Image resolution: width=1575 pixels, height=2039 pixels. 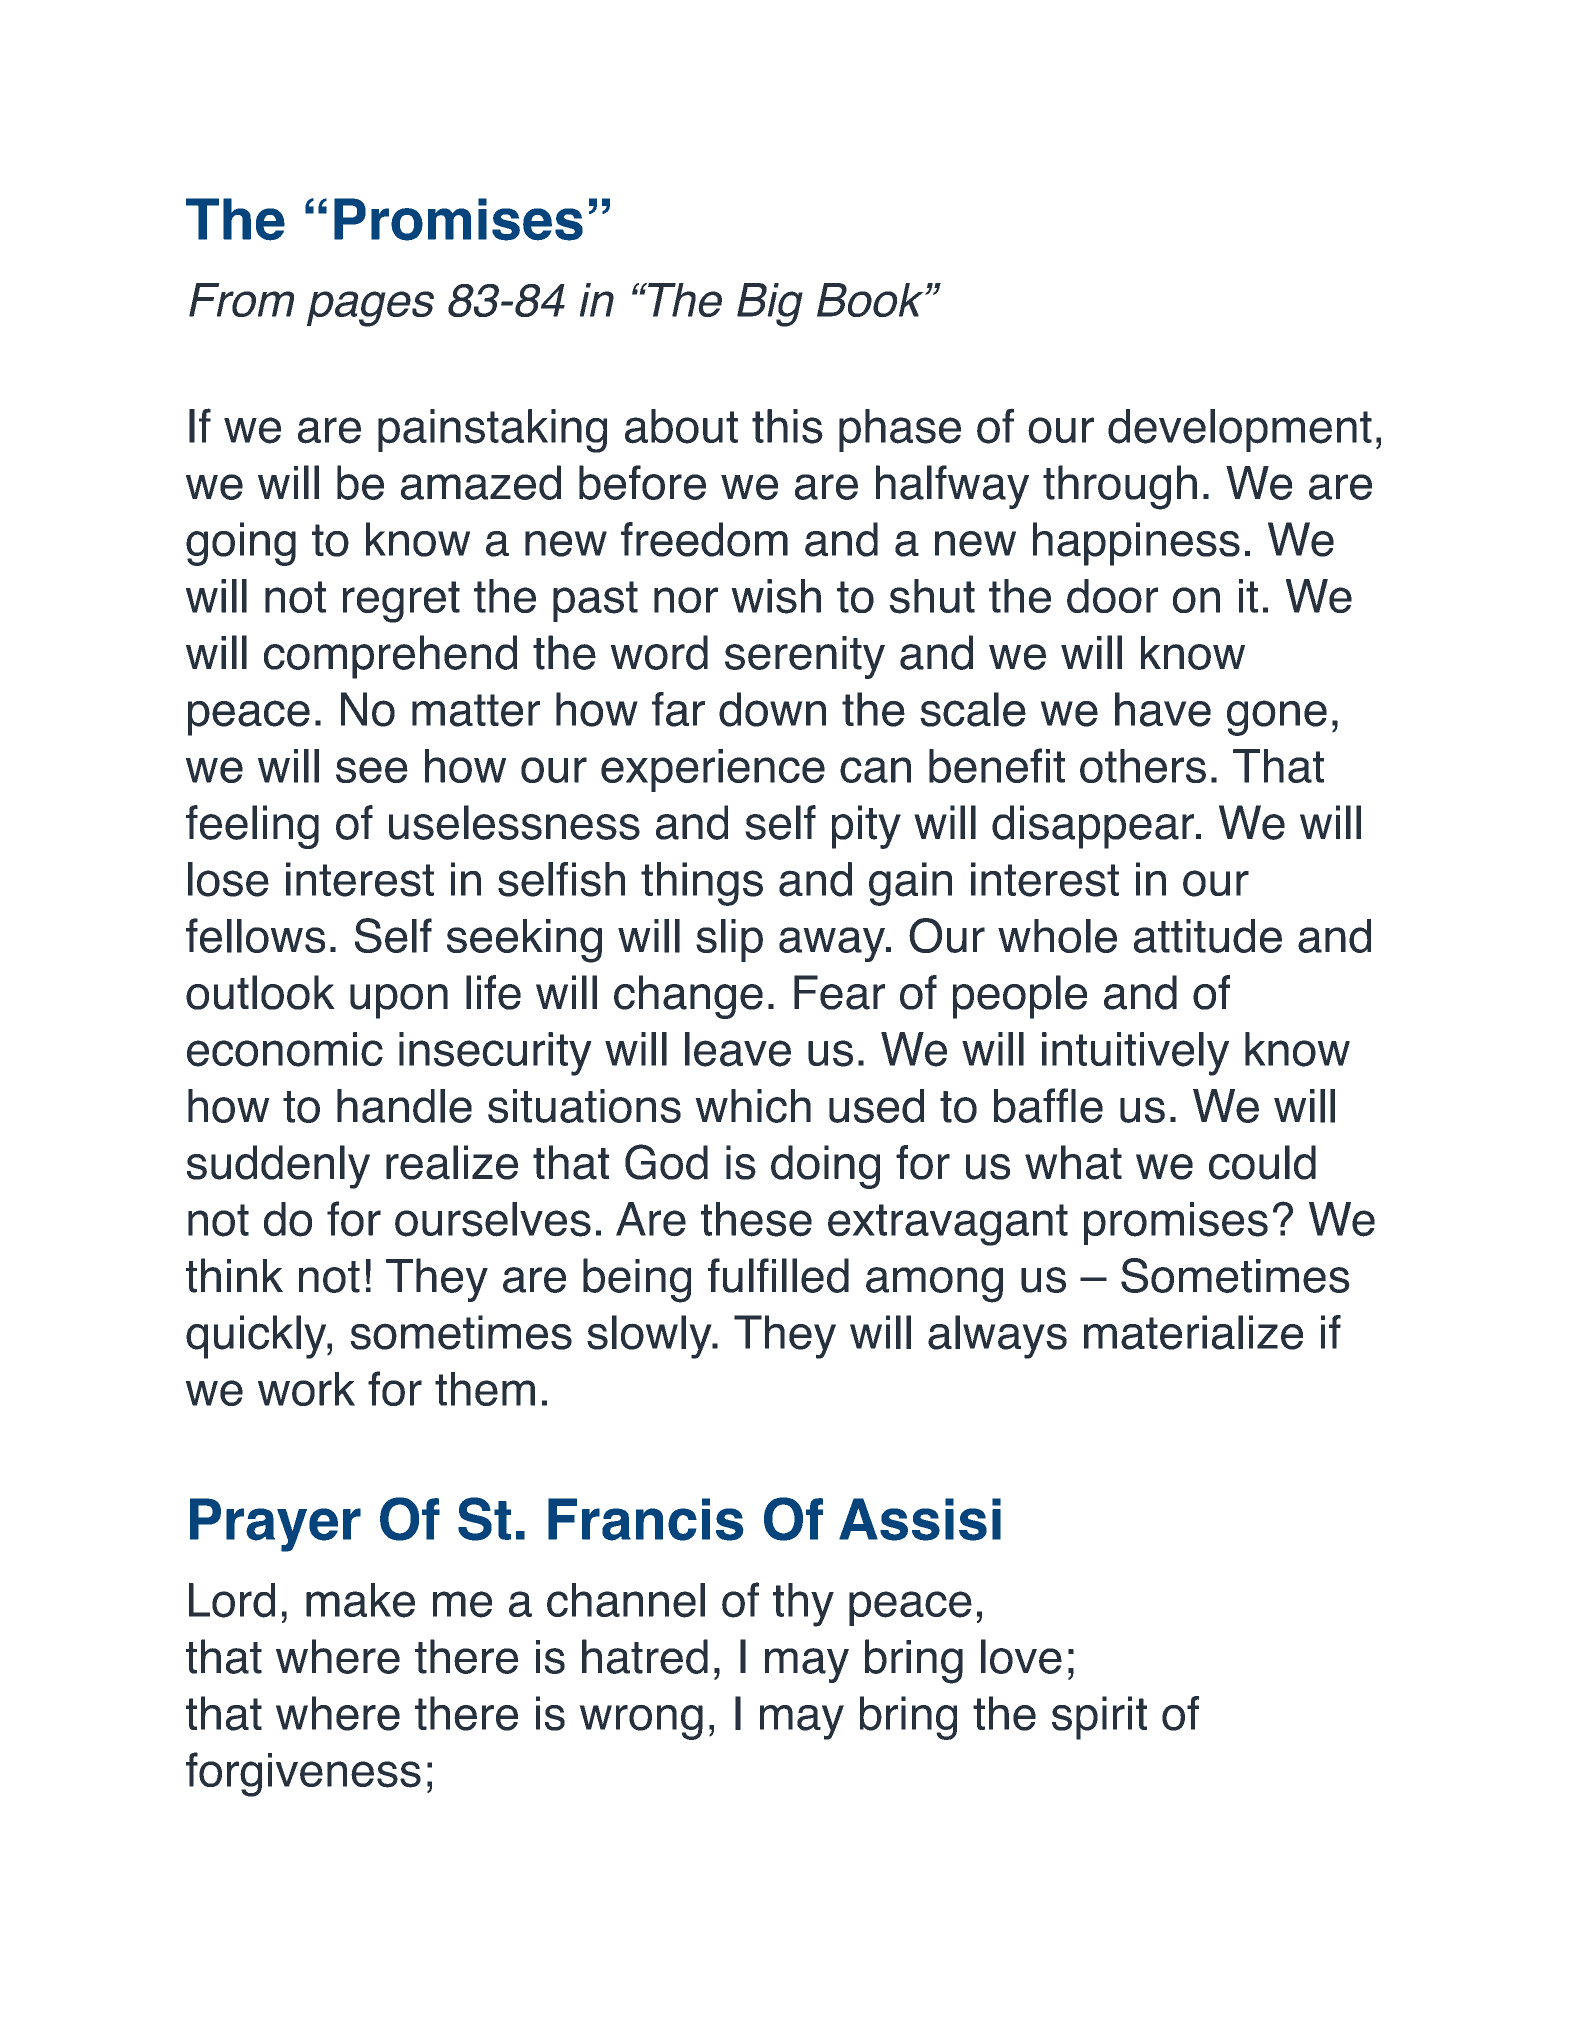 I want to click on work, so click(x=306, y=1389).
